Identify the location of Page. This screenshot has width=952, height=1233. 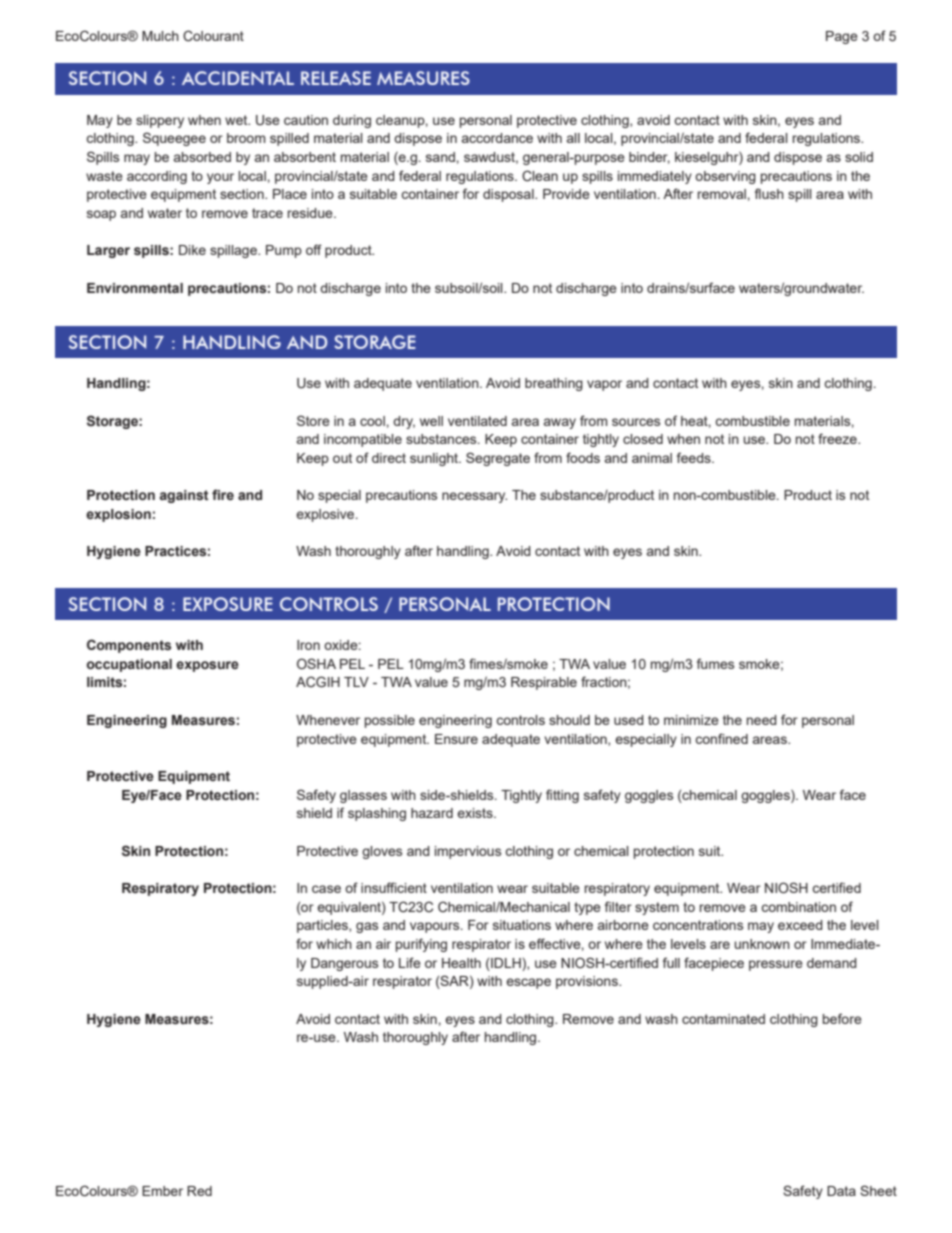
(842, 37).
